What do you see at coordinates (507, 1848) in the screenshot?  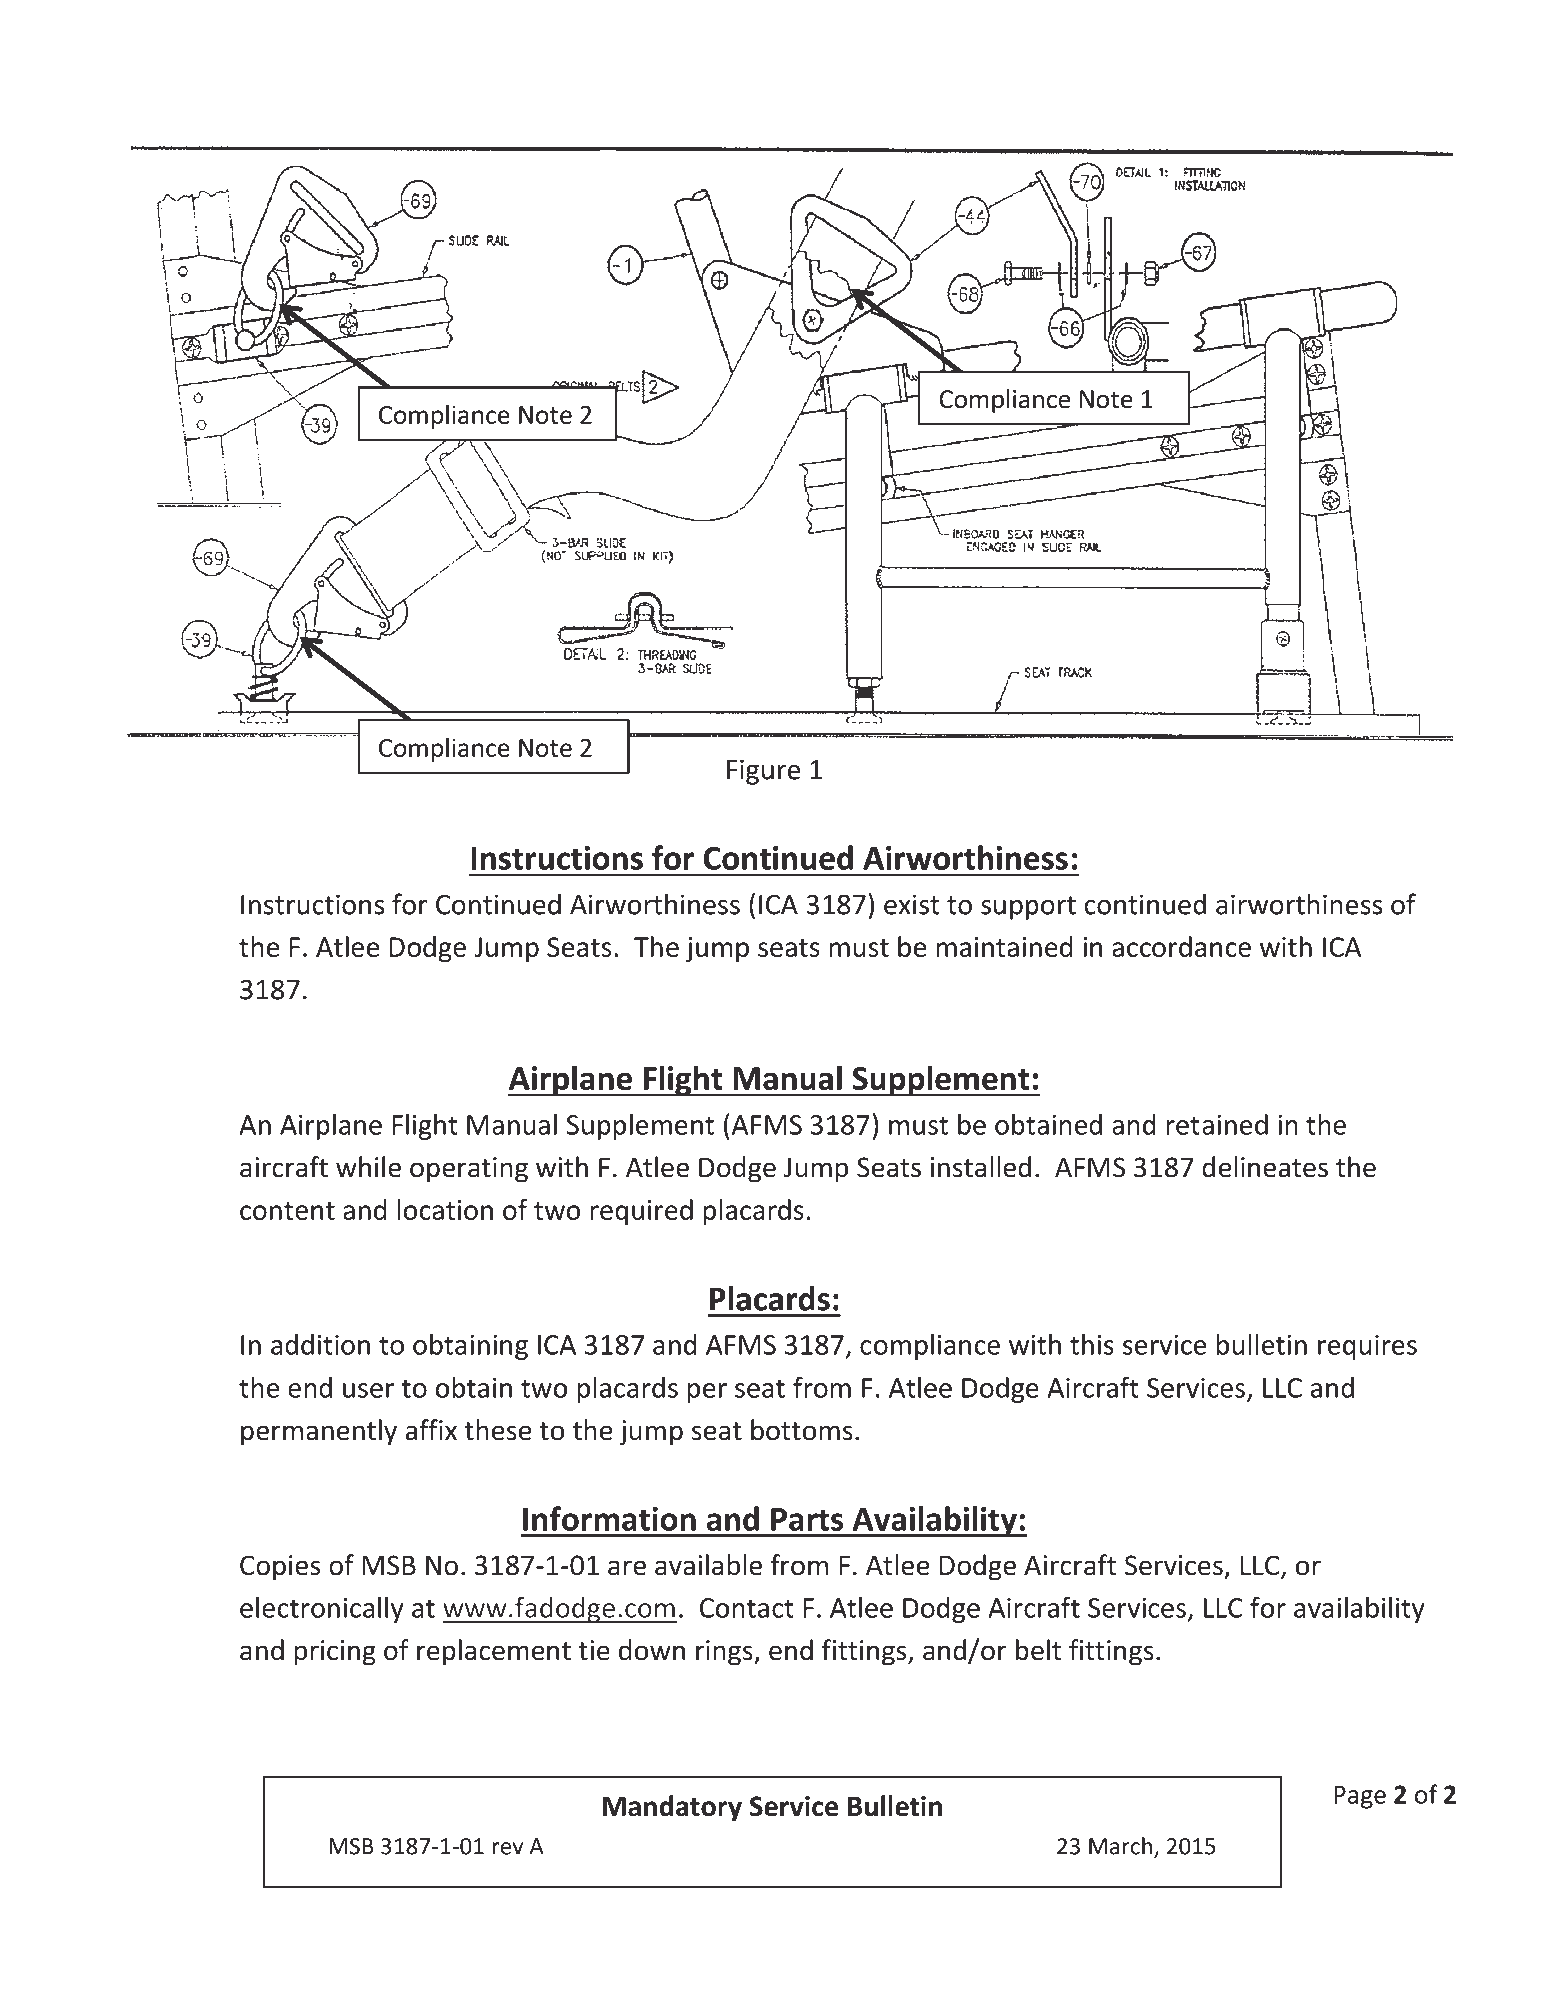 I see `rev` at bounding box center [507, 1848].
